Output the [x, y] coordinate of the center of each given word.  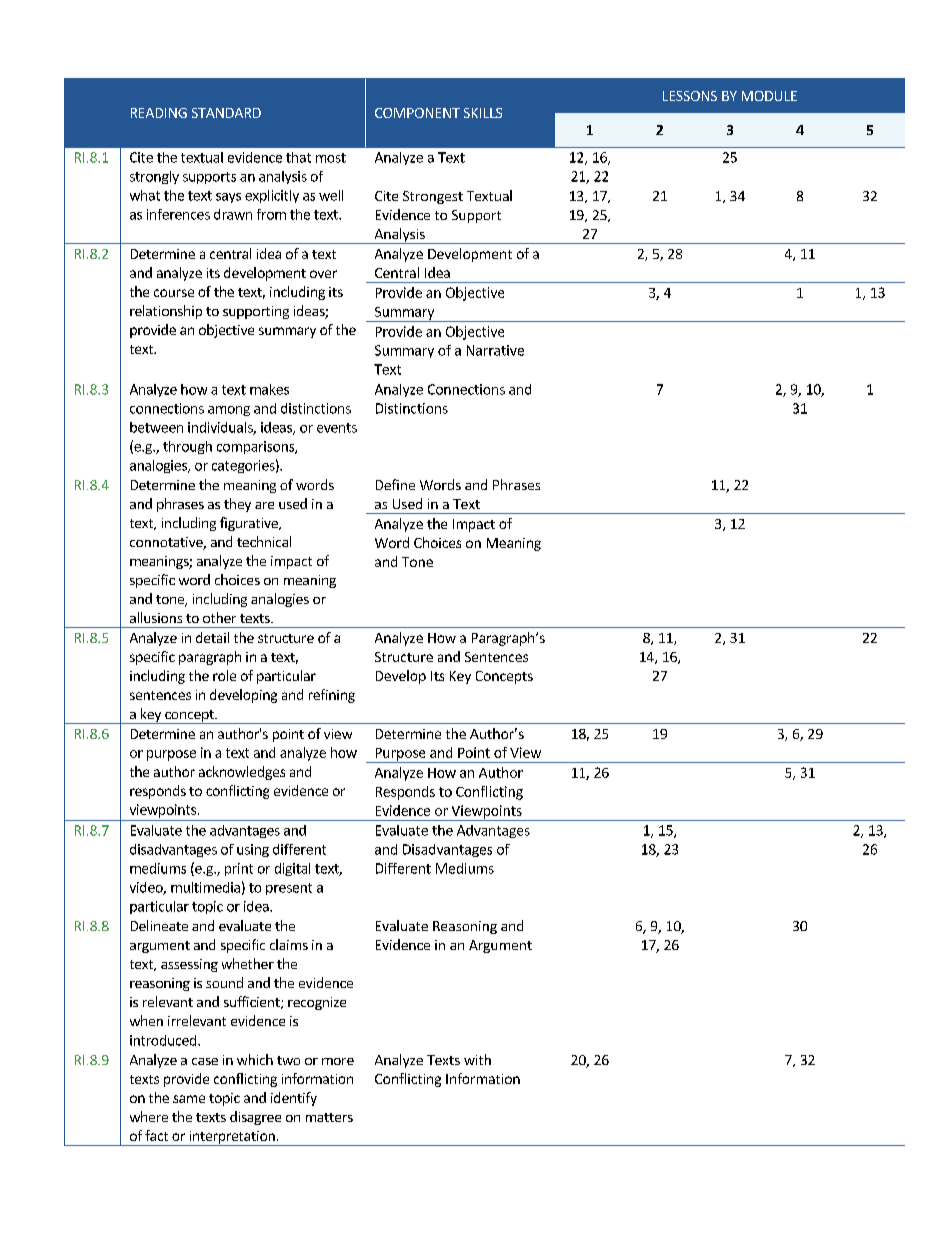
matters [329, 1117]
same [189, 1099]
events [337, 428]
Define [395, 484]
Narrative [495, 350]
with [477, 1059]
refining [332, 696]
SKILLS [483, 113]
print [239, 869]
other [219, 617]
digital [292, 869]
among [229, 411]
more [338, 1061]
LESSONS [690, 96]
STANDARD [226, 113]
